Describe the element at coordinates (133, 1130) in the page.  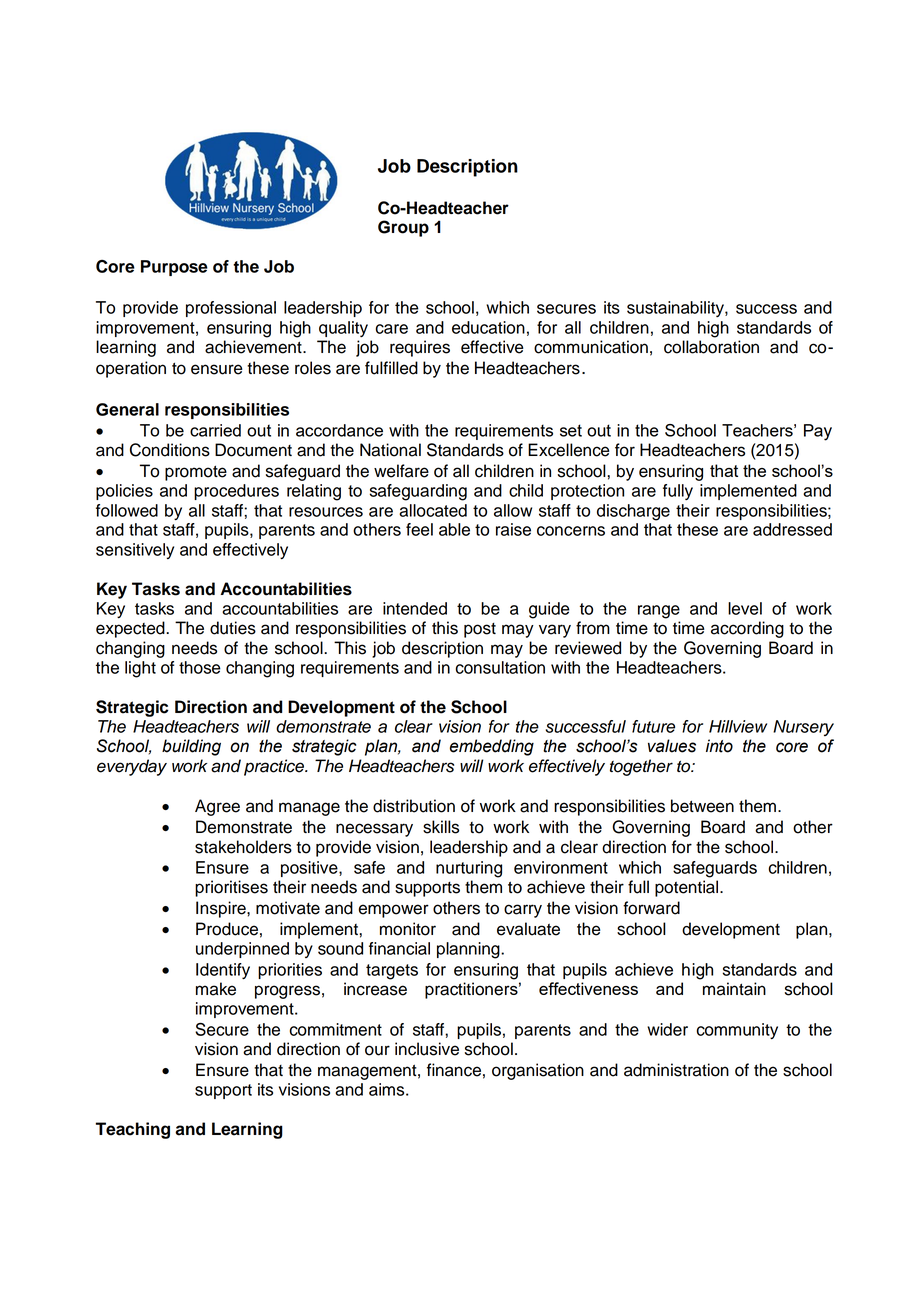
I see `Teaching` at that location.
